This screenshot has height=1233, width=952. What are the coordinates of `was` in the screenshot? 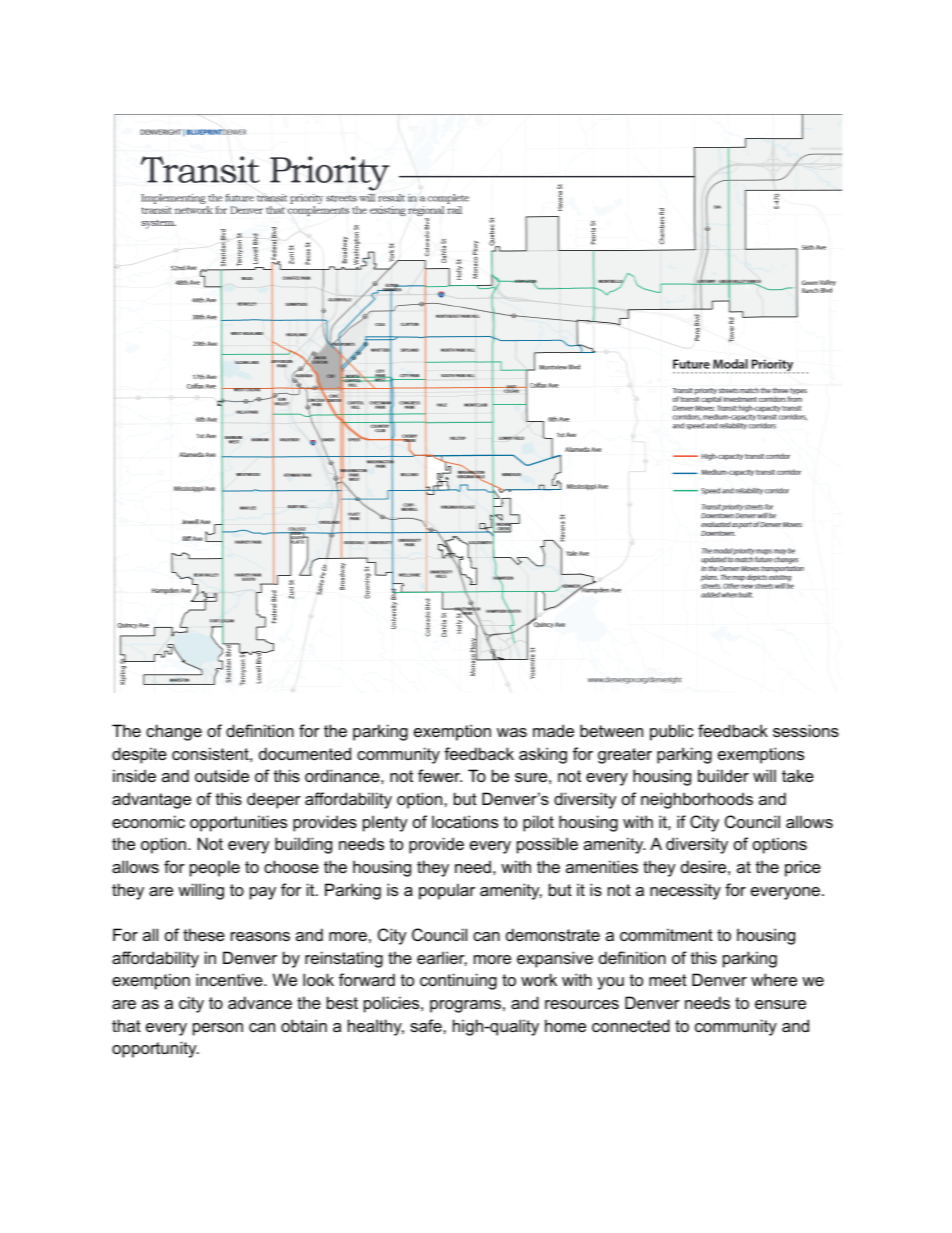 It's located at (512, 732).
